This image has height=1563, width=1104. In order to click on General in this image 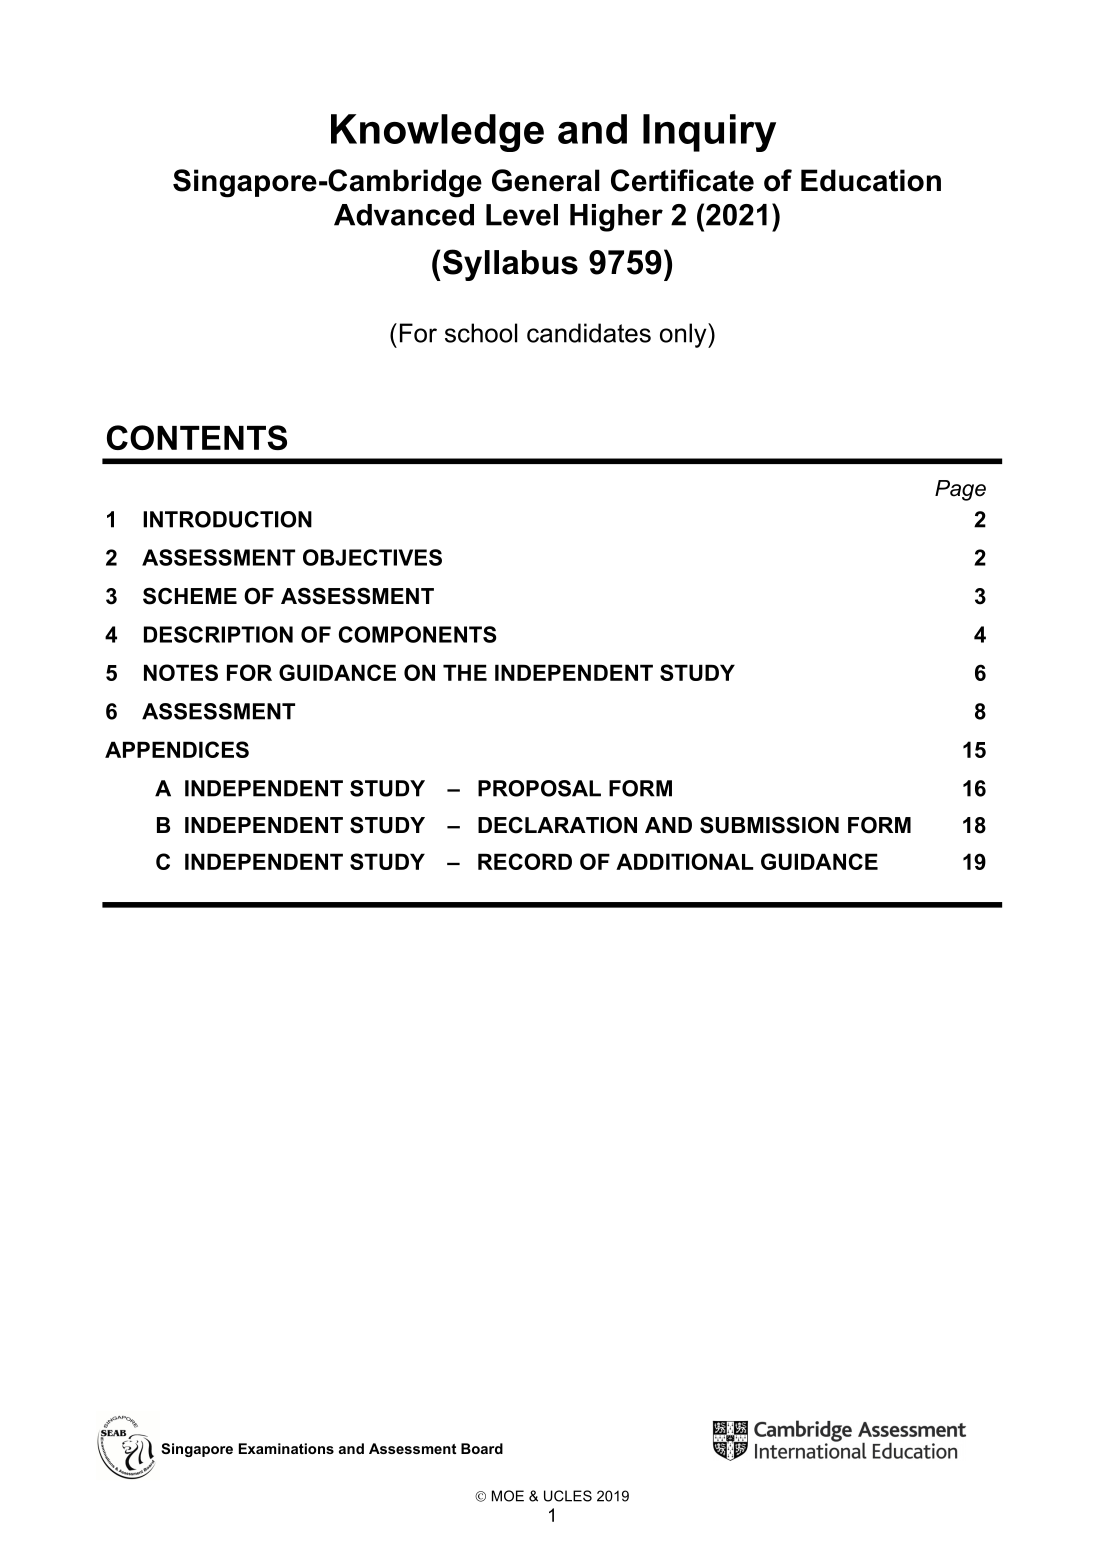, I will do `click(546, 180)`.
